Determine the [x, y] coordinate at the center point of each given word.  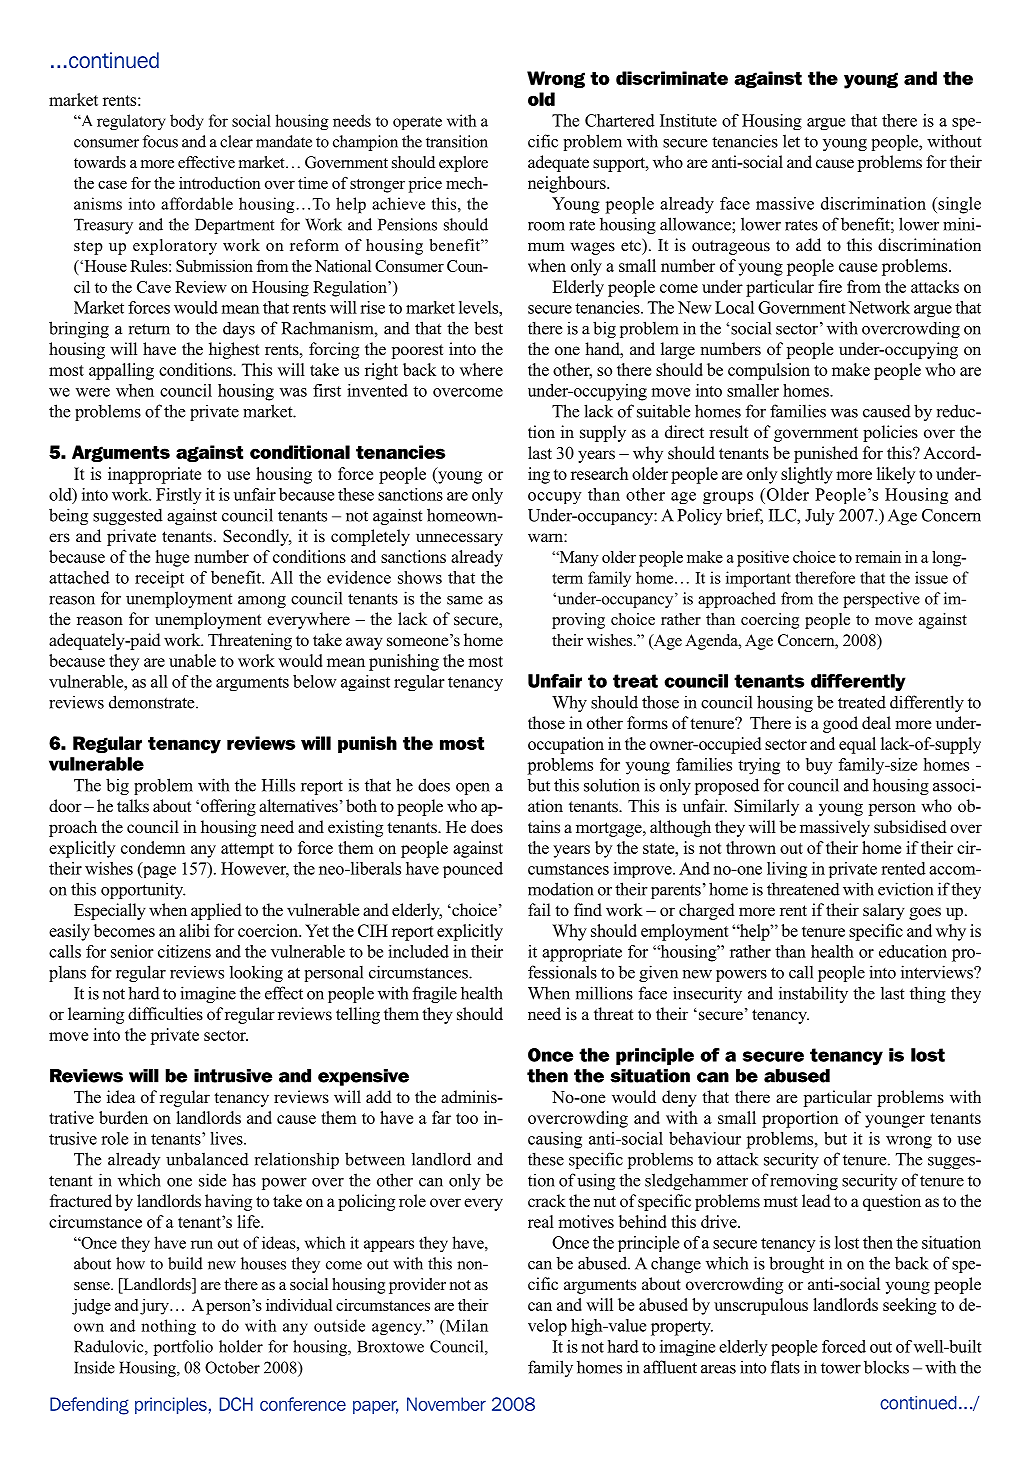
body [187, 122]
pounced [473, 870]
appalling [121, 371]
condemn [153, 847]
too [467, 1118]
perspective [881, 600]
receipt [159, 579]
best [488, 328]
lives [227, 1138]
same [465, 600]
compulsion [769, 371]
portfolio [183, 1348]
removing [804, 1181]
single [958, 205]
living [787, 870]
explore [463, 164]
